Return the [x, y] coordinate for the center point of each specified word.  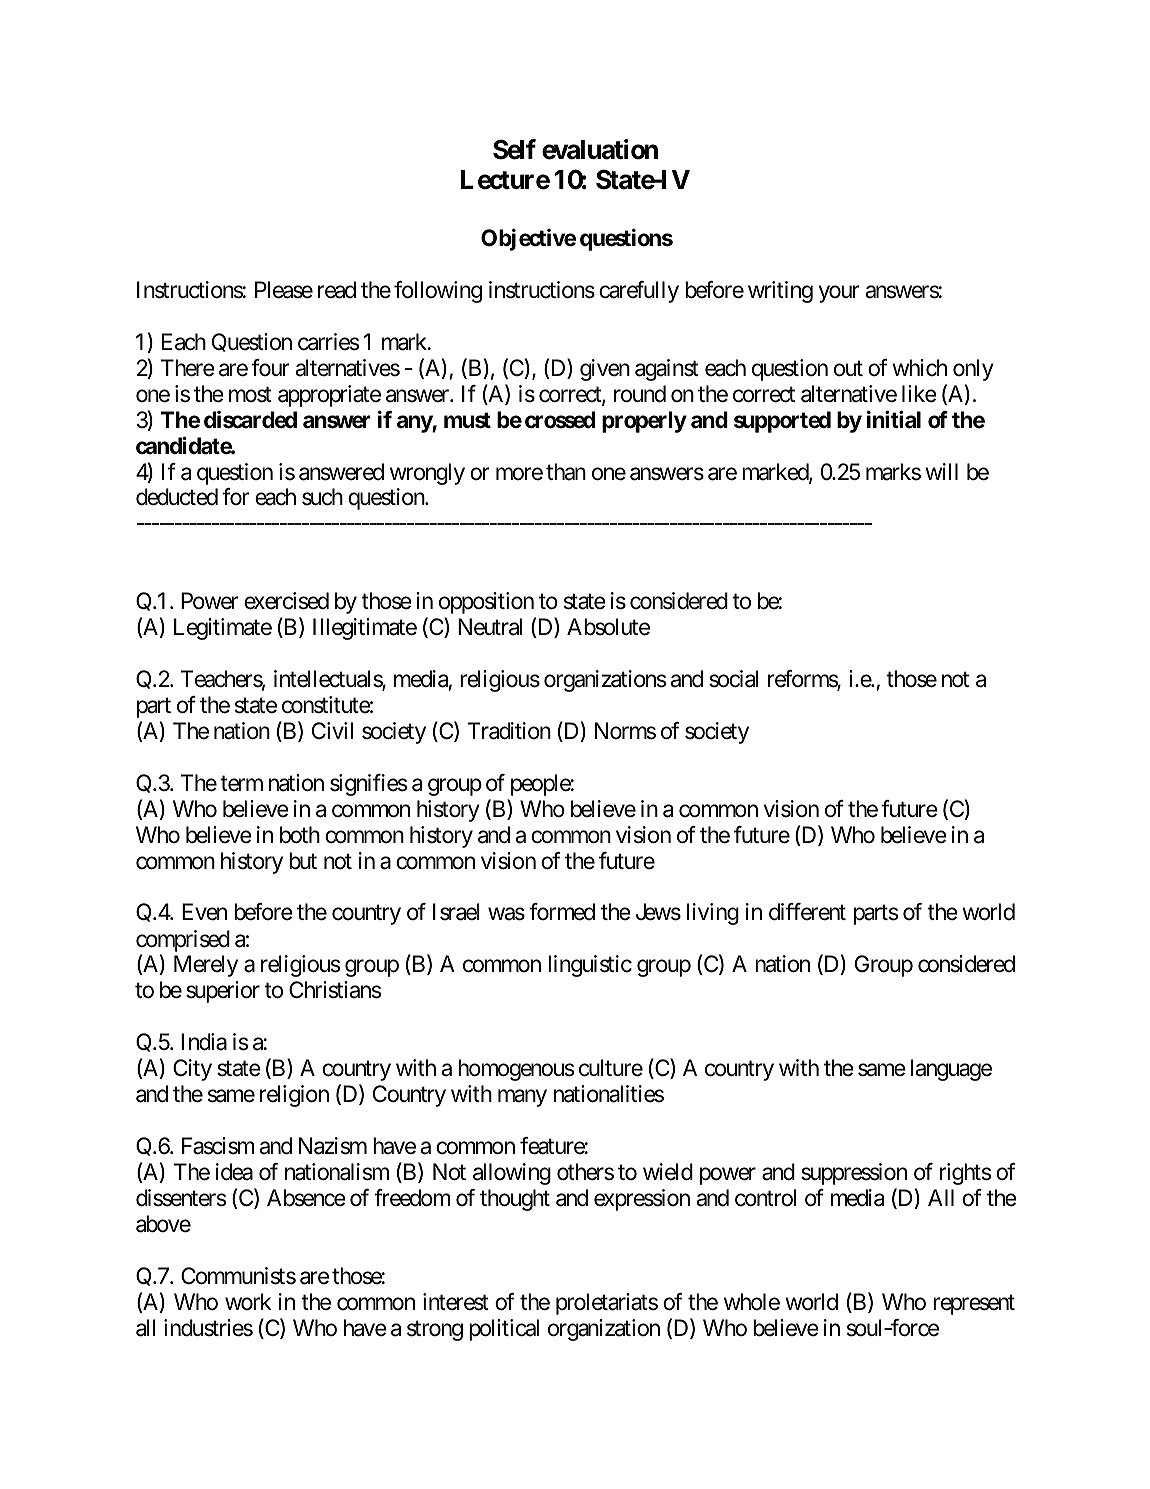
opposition [486, 603]
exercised [286, 601]
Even [204, 912]
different [807, 912]
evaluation [600, 149]
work [248, 1301]
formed [562, 912]
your [839, 294]
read [337, 290]
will [941, 471]
